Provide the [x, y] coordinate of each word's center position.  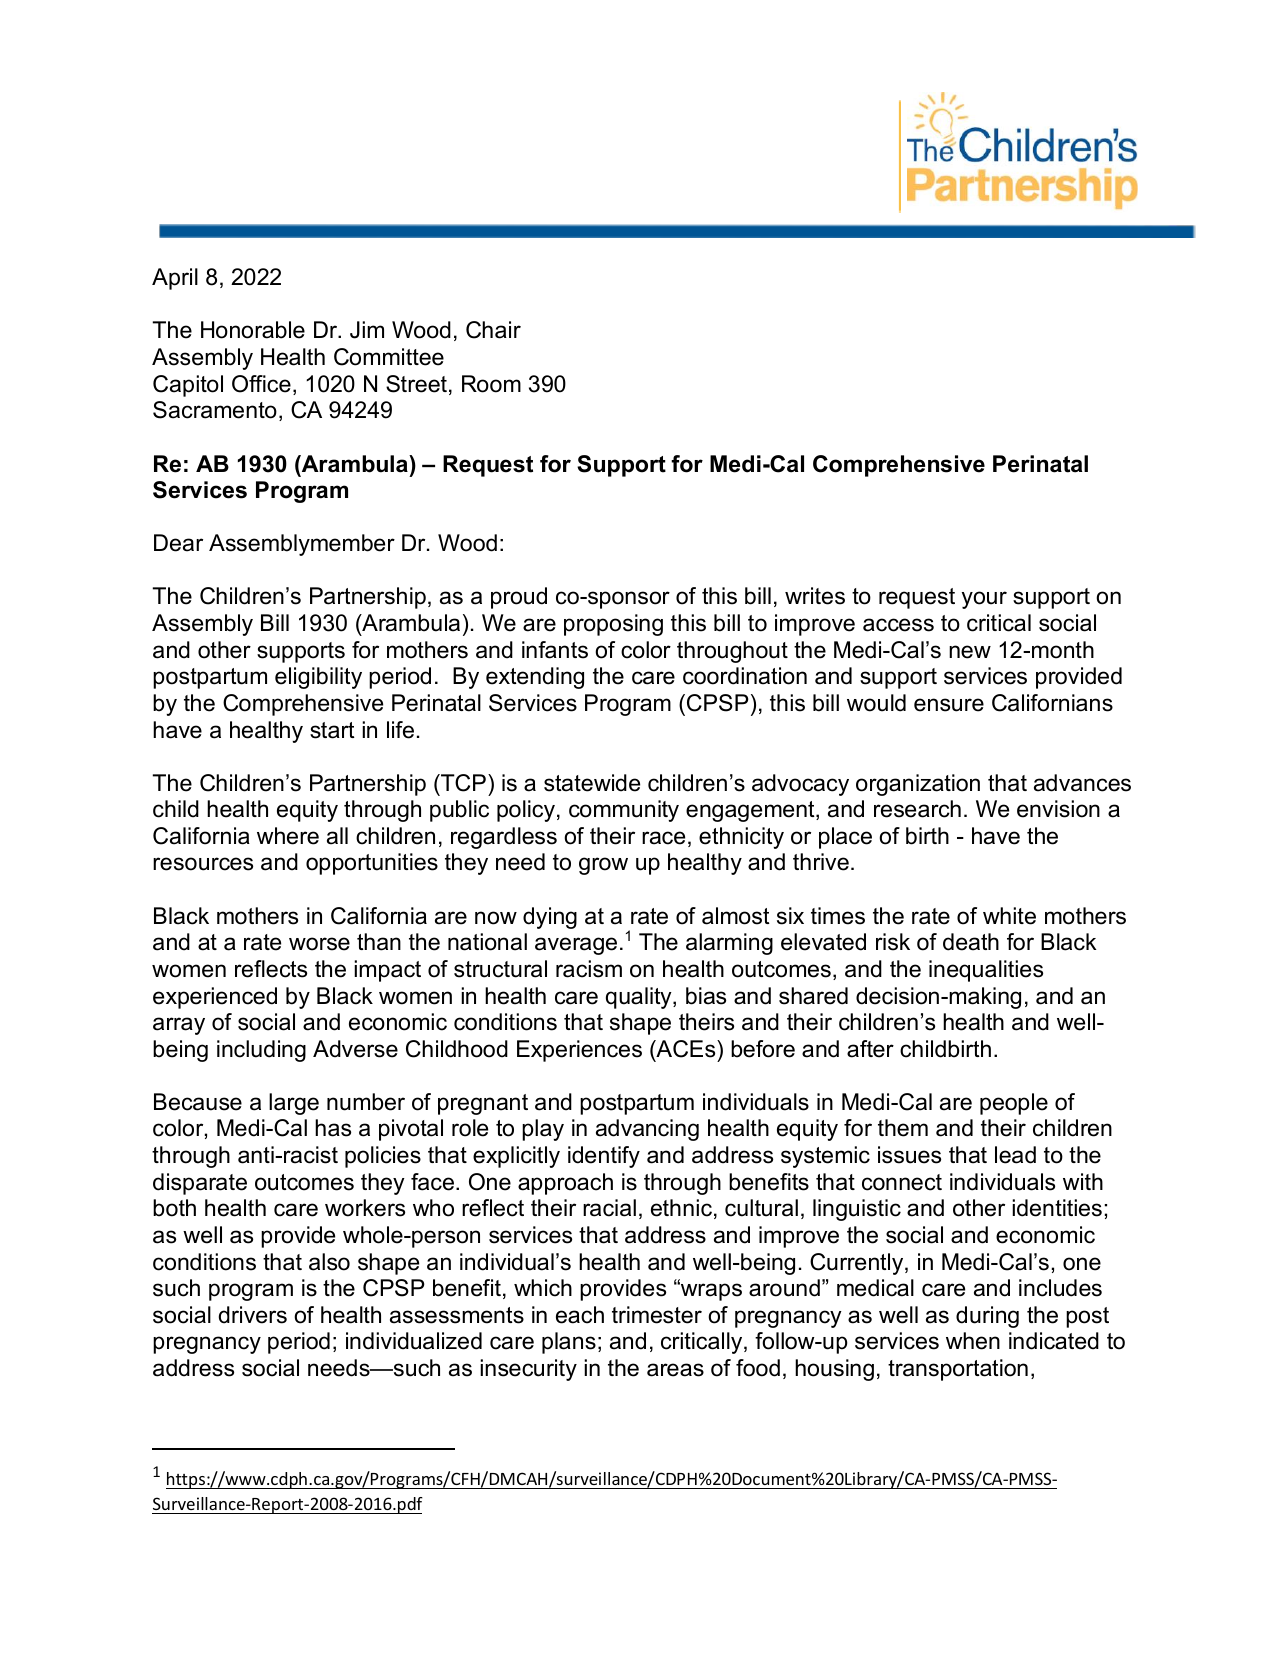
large [294, 1104]
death [971, 942]
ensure [949, 705]
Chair [493, 330]
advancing [647, 1130]
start [332, 730]
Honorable [253, 330]
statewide [592, 783]
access [898, 625]
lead [1015, 1155]
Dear [178, 543]
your [984, 600]
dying [550, 918]
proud [519, 598]
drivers [253, 1315]
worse [319, 944]
